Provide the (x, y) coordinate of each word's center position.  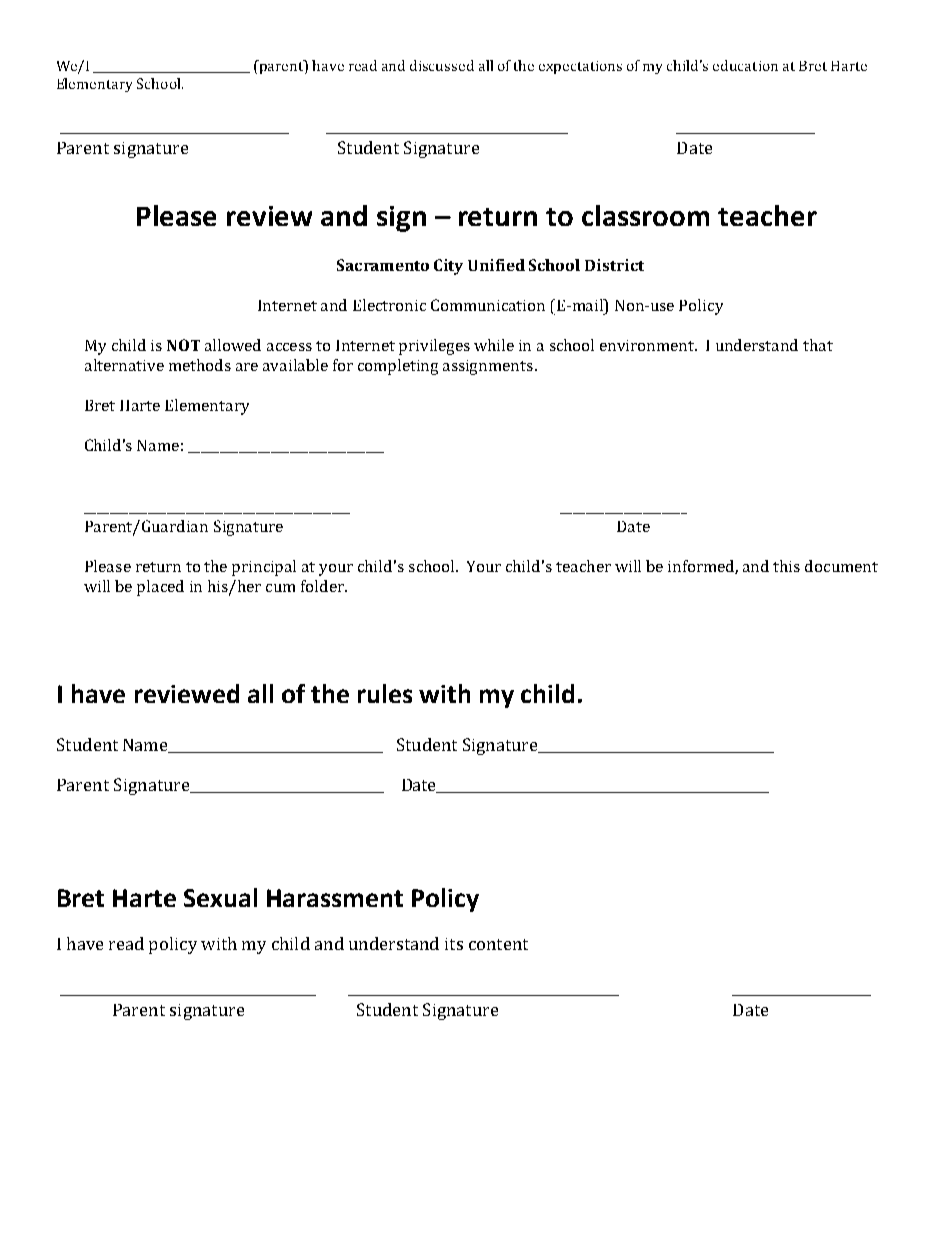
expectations (580, 67)
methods (200, 365)
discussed (442, 65)
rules (385, 693)
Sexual (220, 897)
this (786, 566)
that (818, 345)
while (494, 345)
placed (160, 588)
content (498, 944)
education (745, 65)
